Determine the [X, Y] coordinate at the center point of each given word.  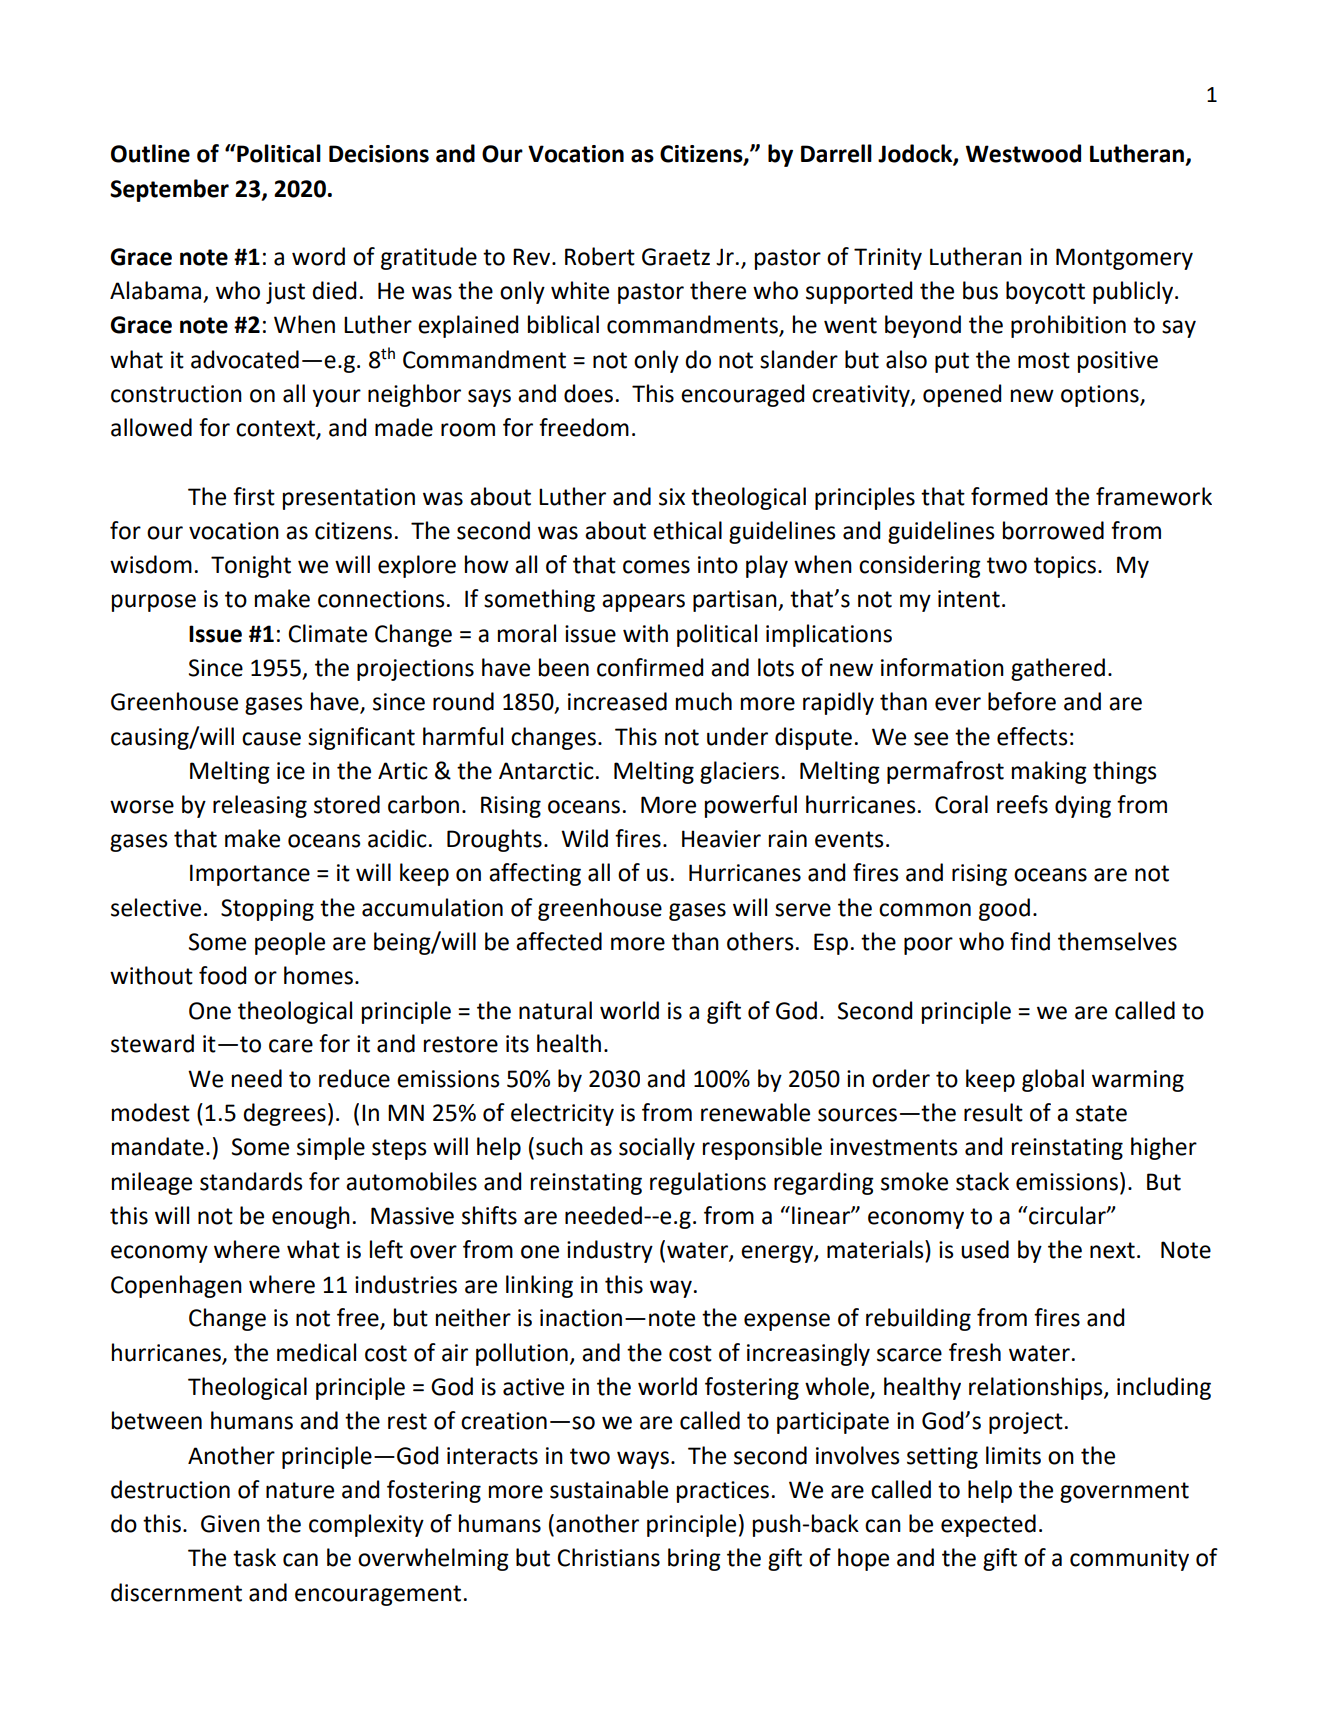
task [254, 1557]
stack [982, 1181]
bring [694, 1559]
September [169, 190]
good [1004, 909]
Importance [250, 875]
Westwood [1023, 153]
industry [610, 1251]
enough [311, 1217]
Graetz [676, 257]
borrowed [1053, 530]
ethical [687, 530]
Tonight [251, 566]
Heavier [721, 839]
